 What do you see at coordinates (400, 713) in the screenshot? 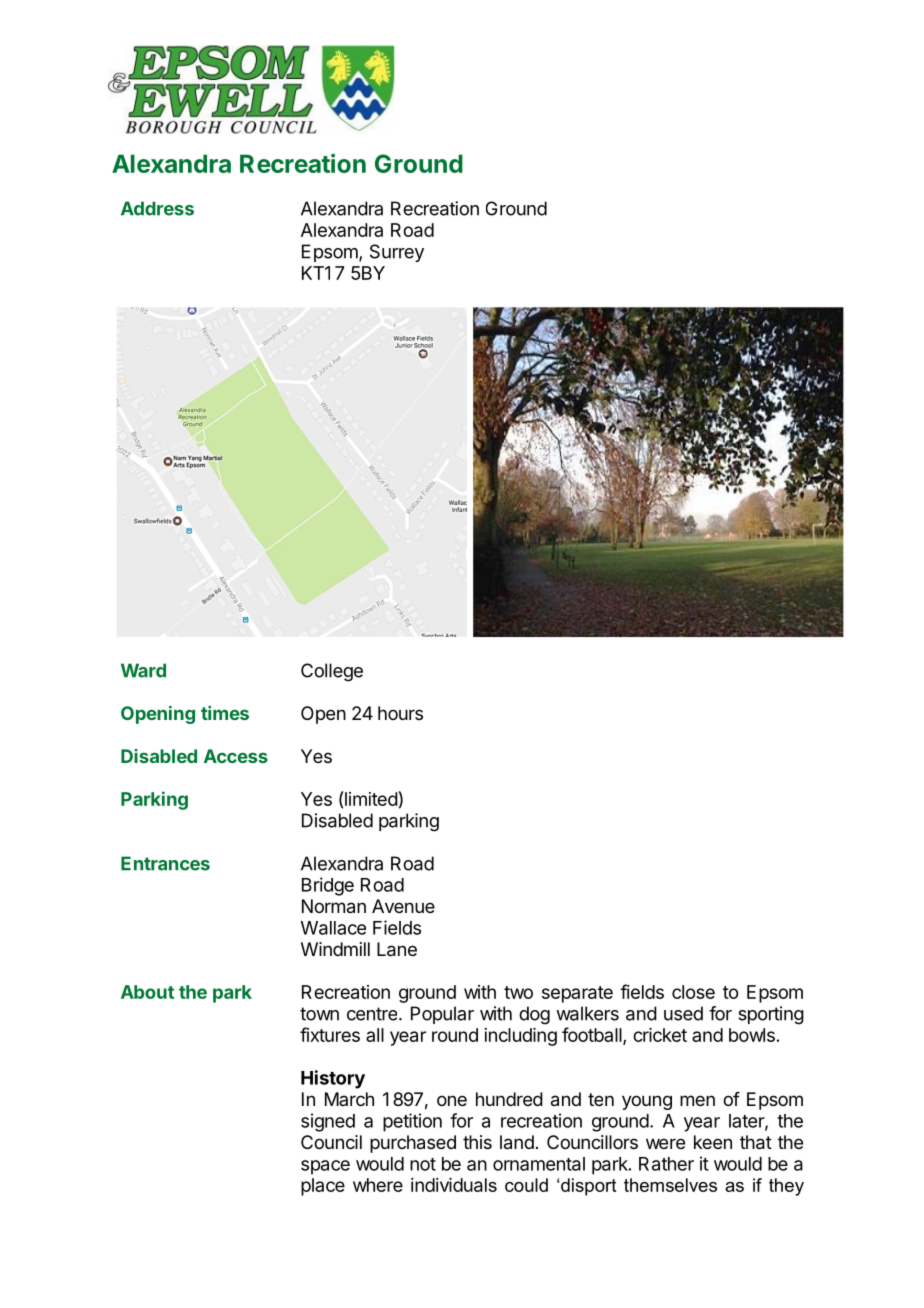
I see `hours` at bounding box center [400, 713].
